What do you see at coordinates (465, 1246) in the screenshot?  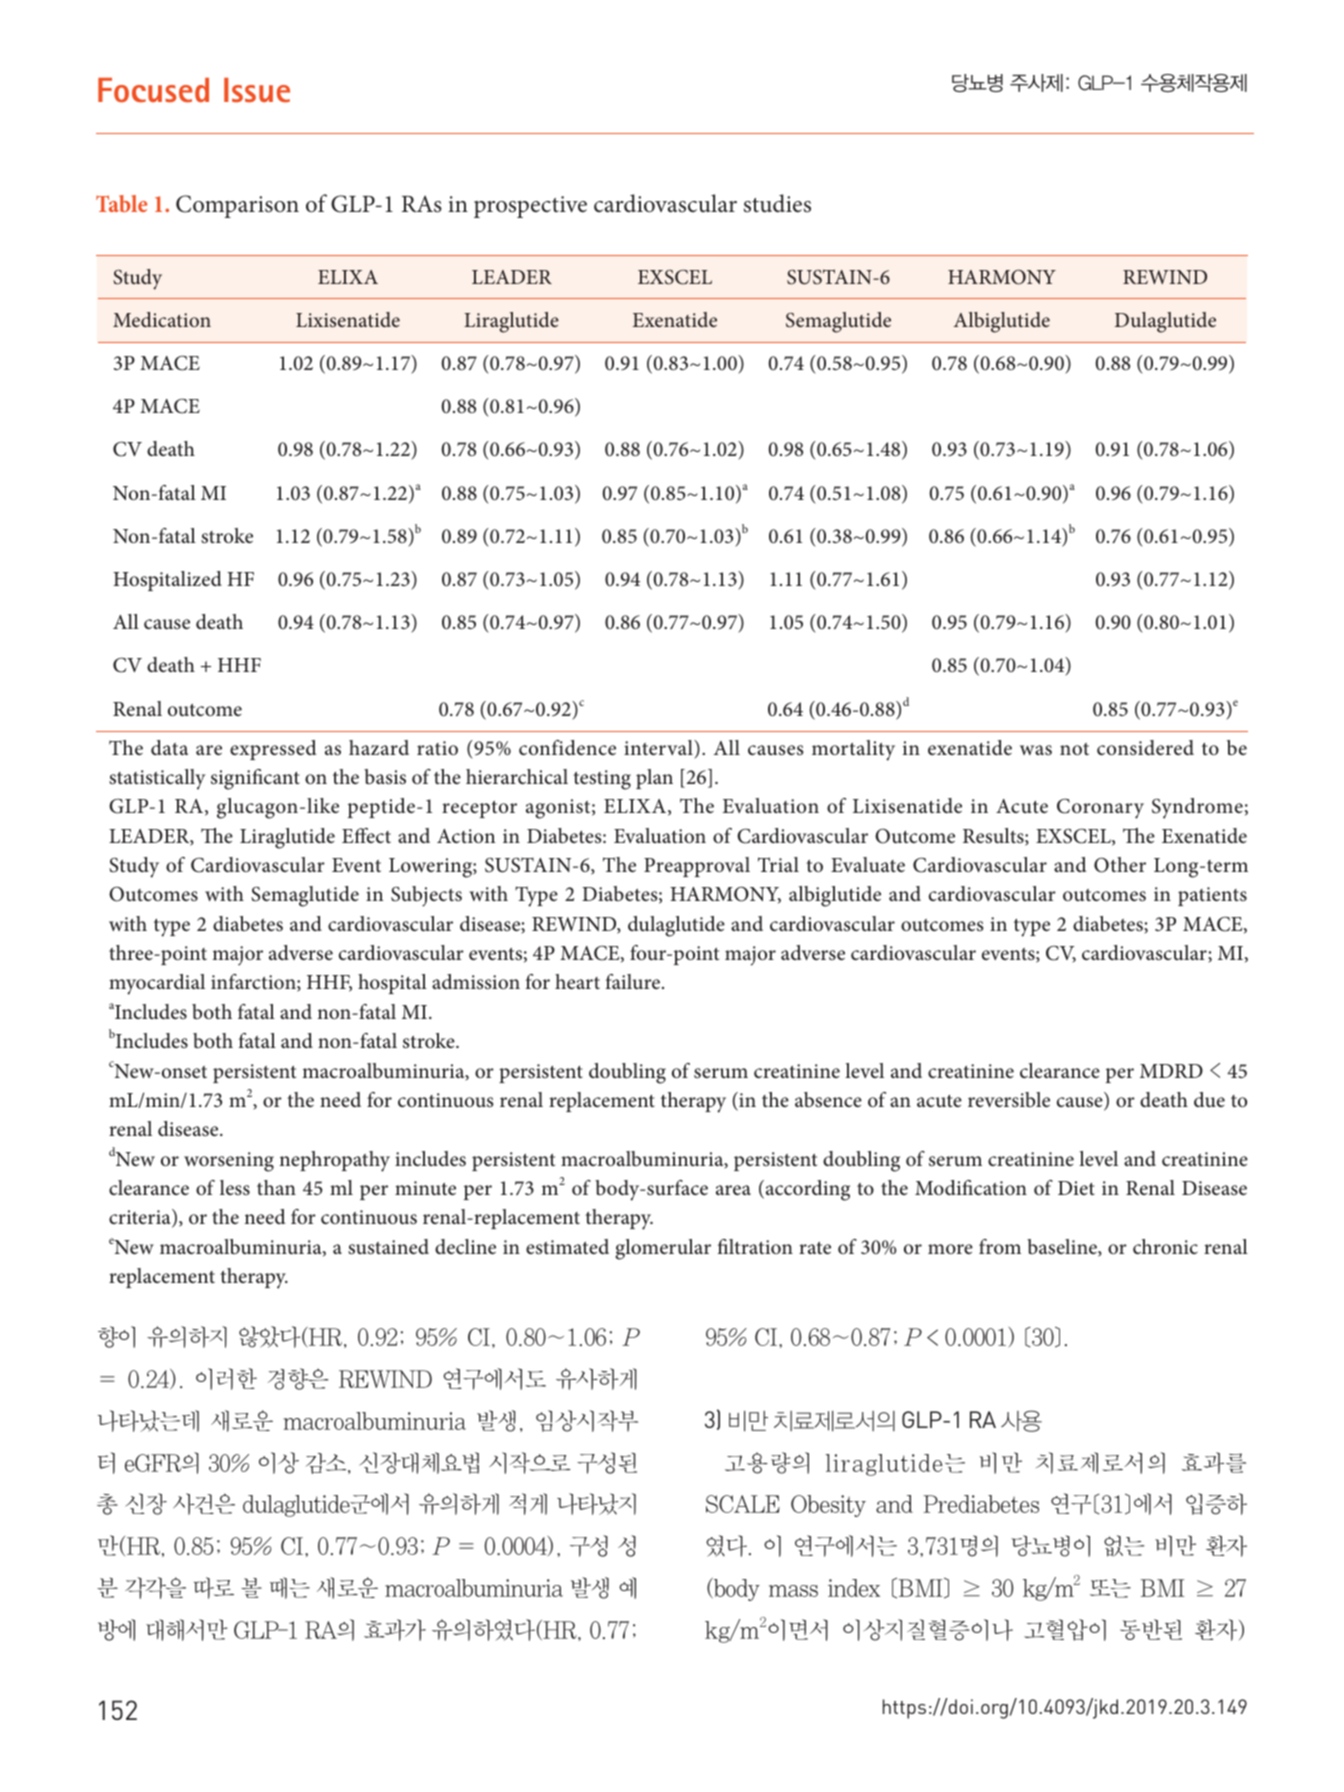 I see `decline` at bounding box center [465, 1246].
